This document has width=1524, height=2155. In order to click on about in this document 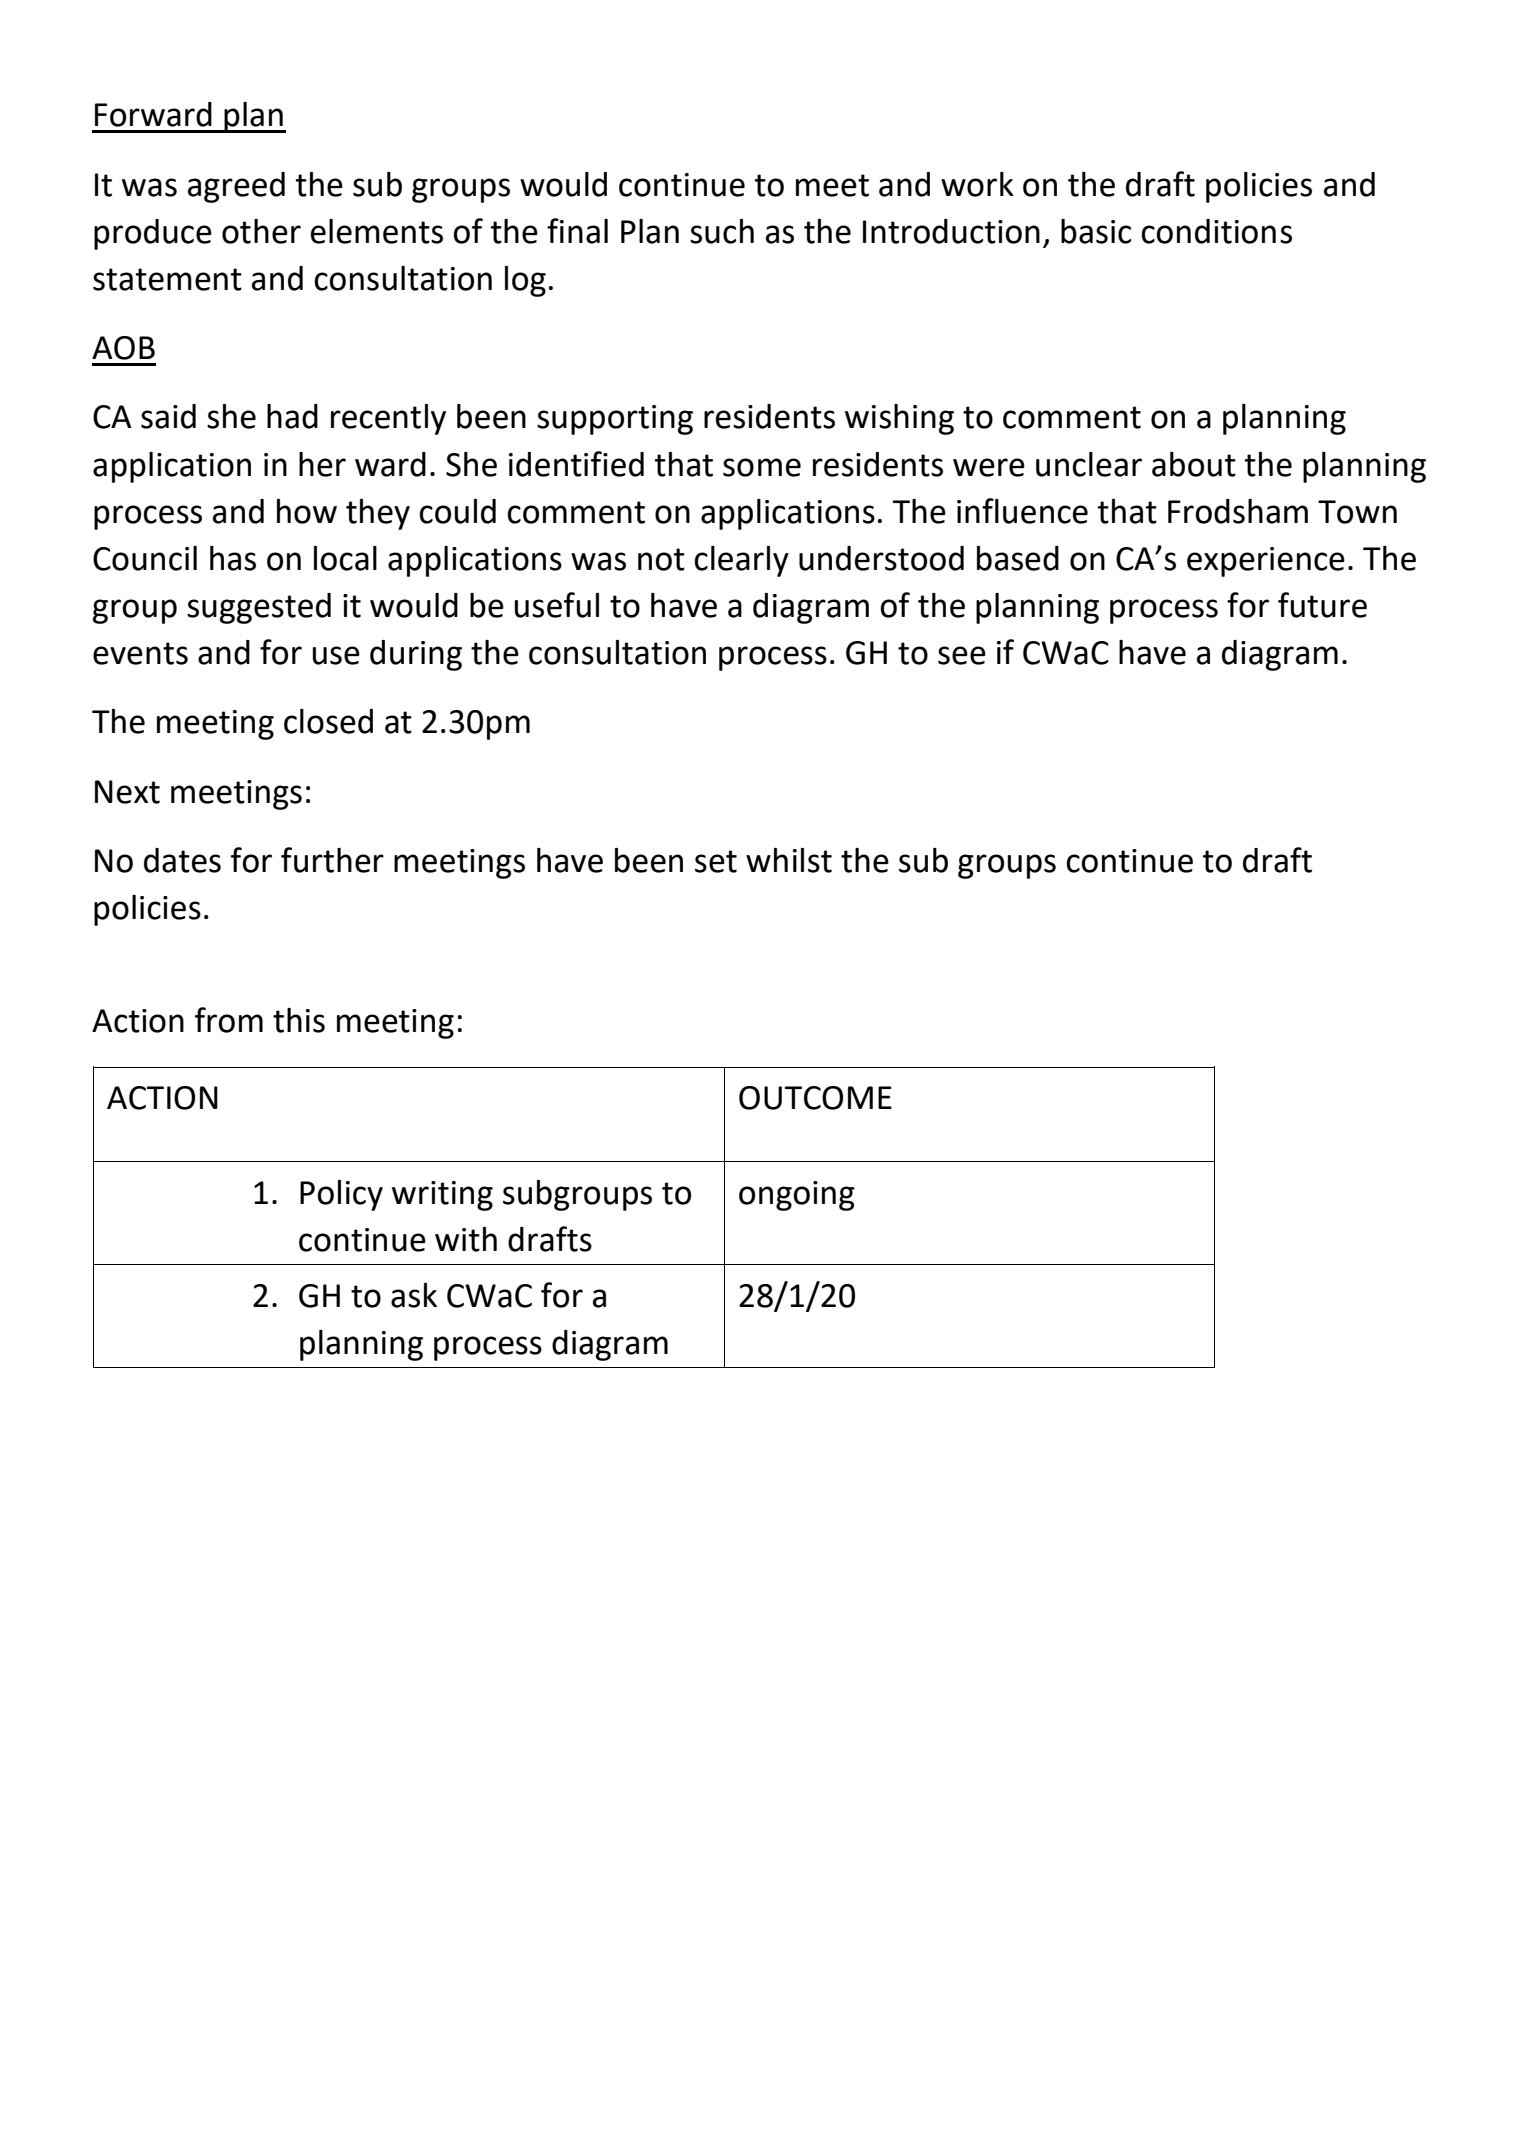, I will do `click(1194, 464)`.
